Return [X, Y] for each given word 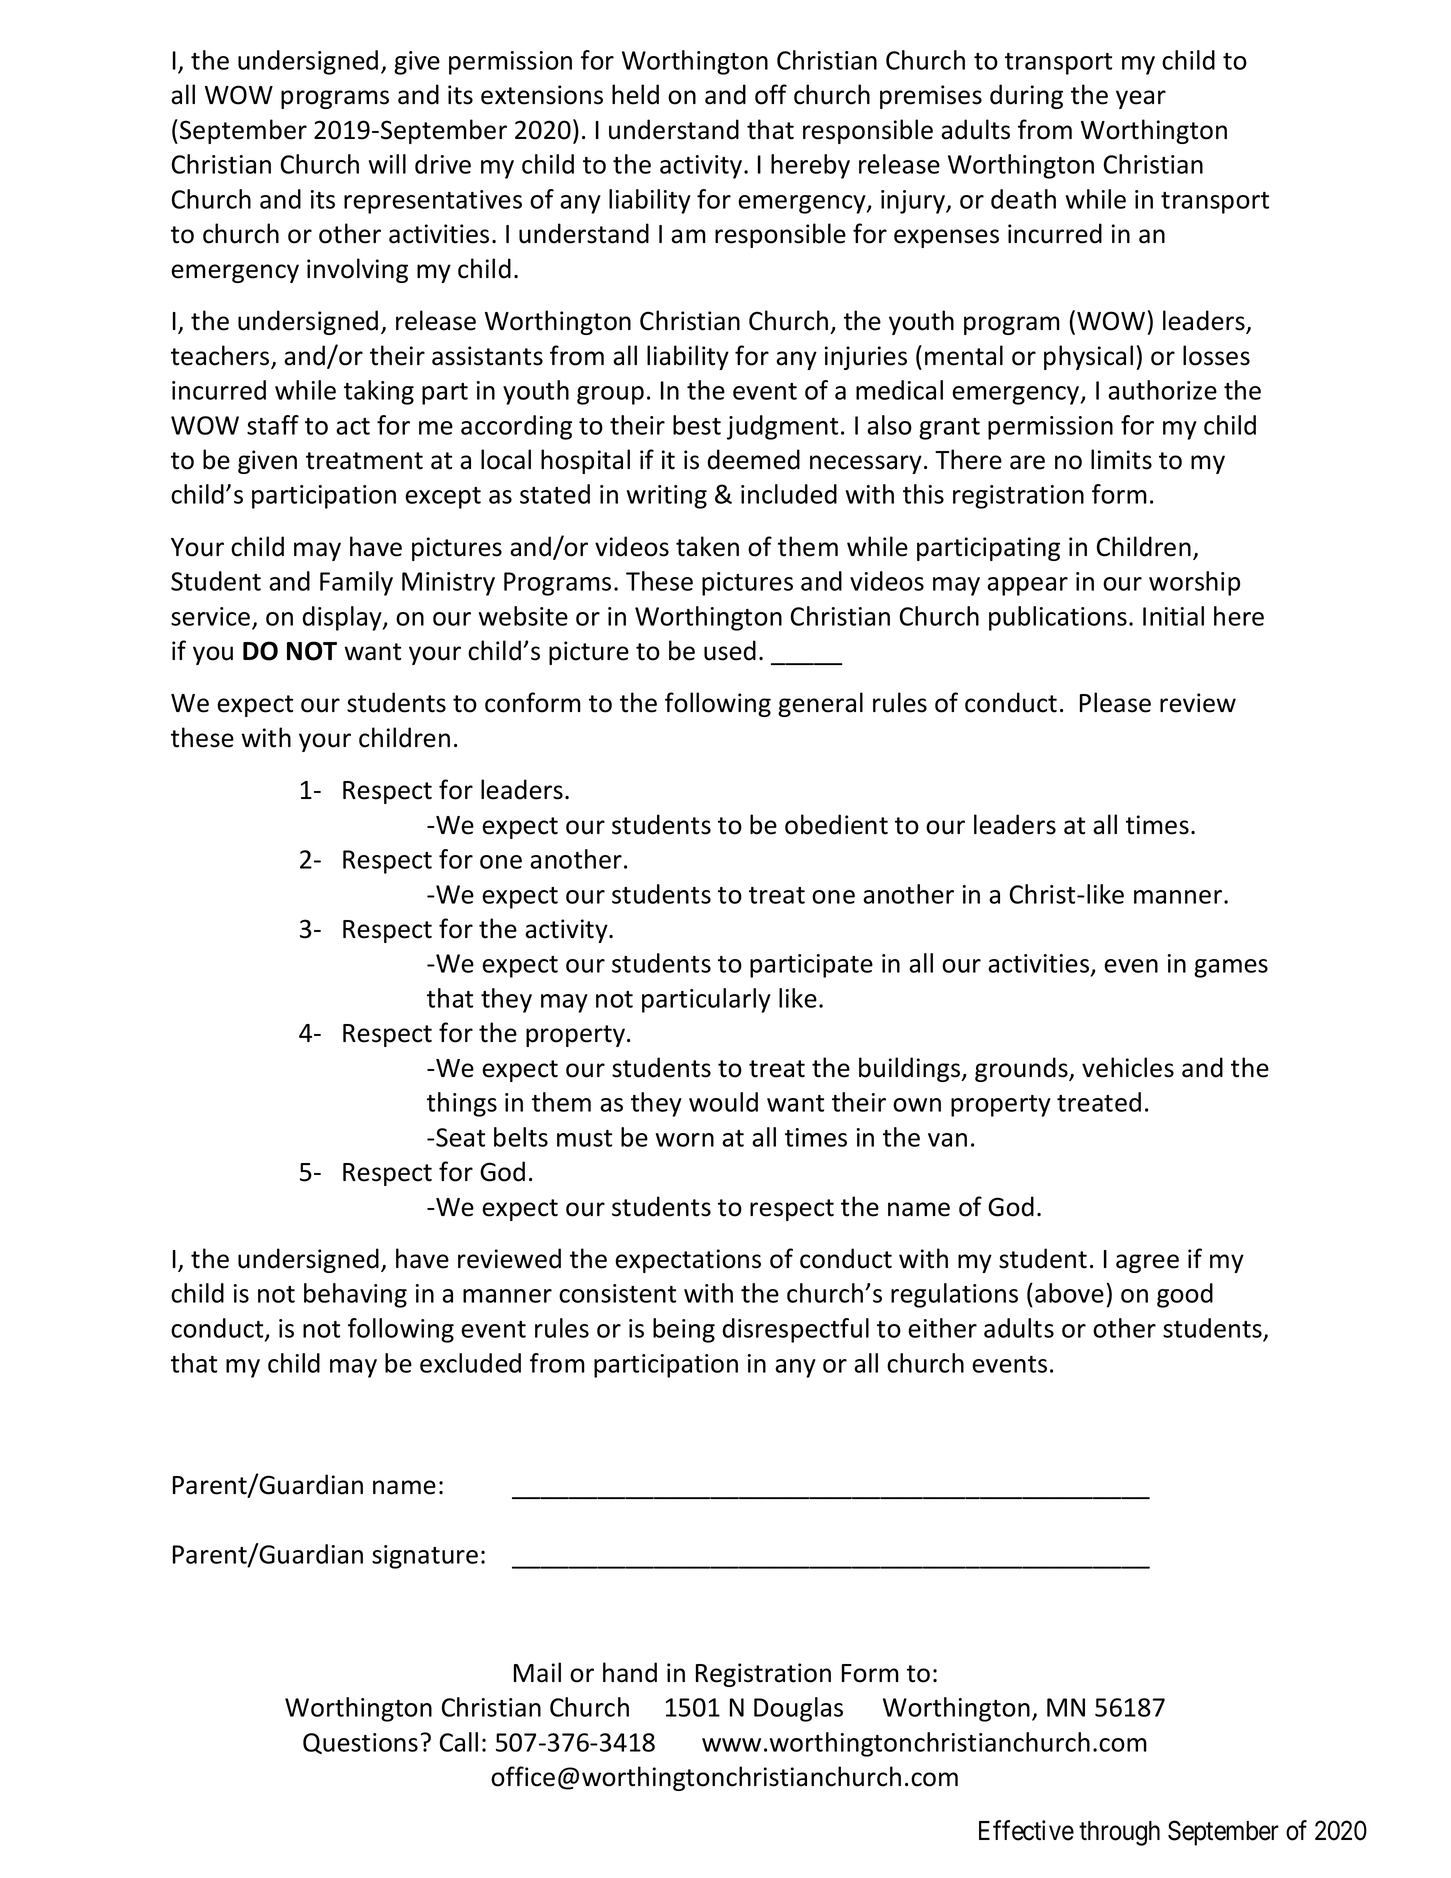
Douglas [798, 1709]
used [730, 650]
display [343, 618]
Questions [360, 1743]
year [1141, 99]
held [635, 94]
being [684, 1330]
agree [1147, 1263]
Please [1115, 702]
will [387, 164]
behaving [355, 1295]
